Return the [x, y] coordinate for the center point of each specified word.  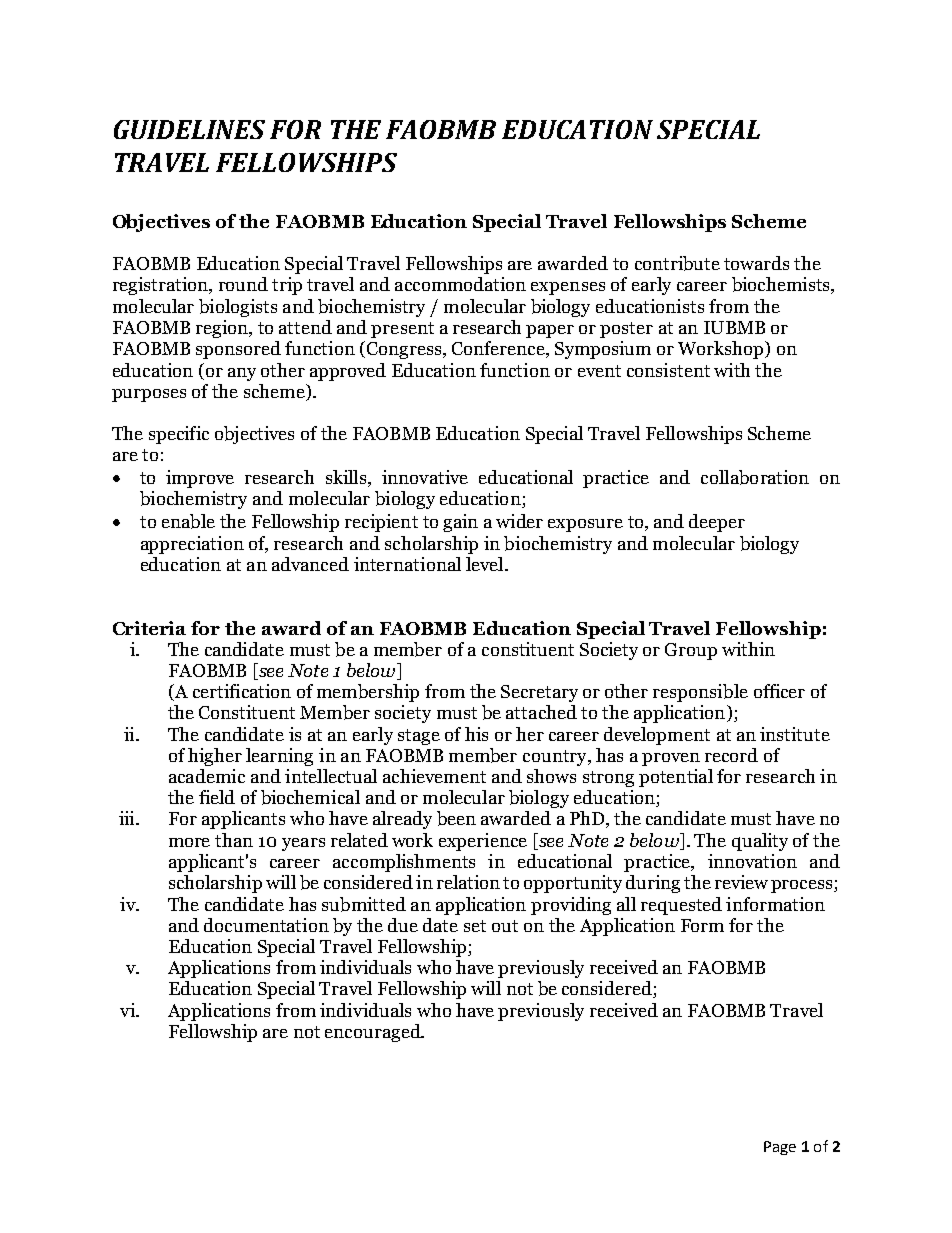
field [217, 797]
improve [200, 479]
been [456, 818]
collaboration [755, 477]
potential [676, 778]
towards [756, 263]
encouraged [374, 1033]
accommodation [460, 284]
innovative [425, 477]
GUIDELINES [189, 129]
